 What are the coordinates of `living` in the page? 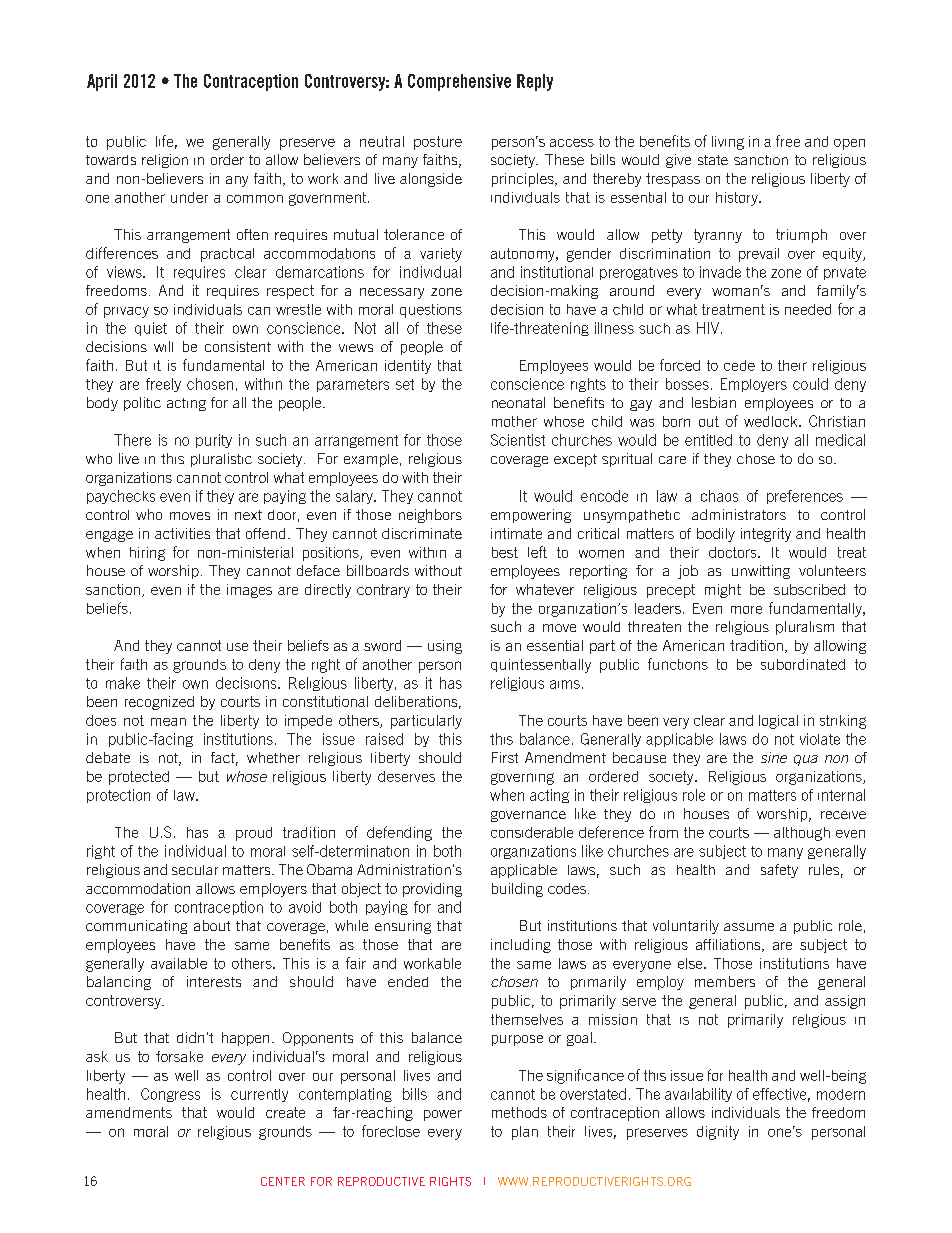 It's located at (728, 143).
